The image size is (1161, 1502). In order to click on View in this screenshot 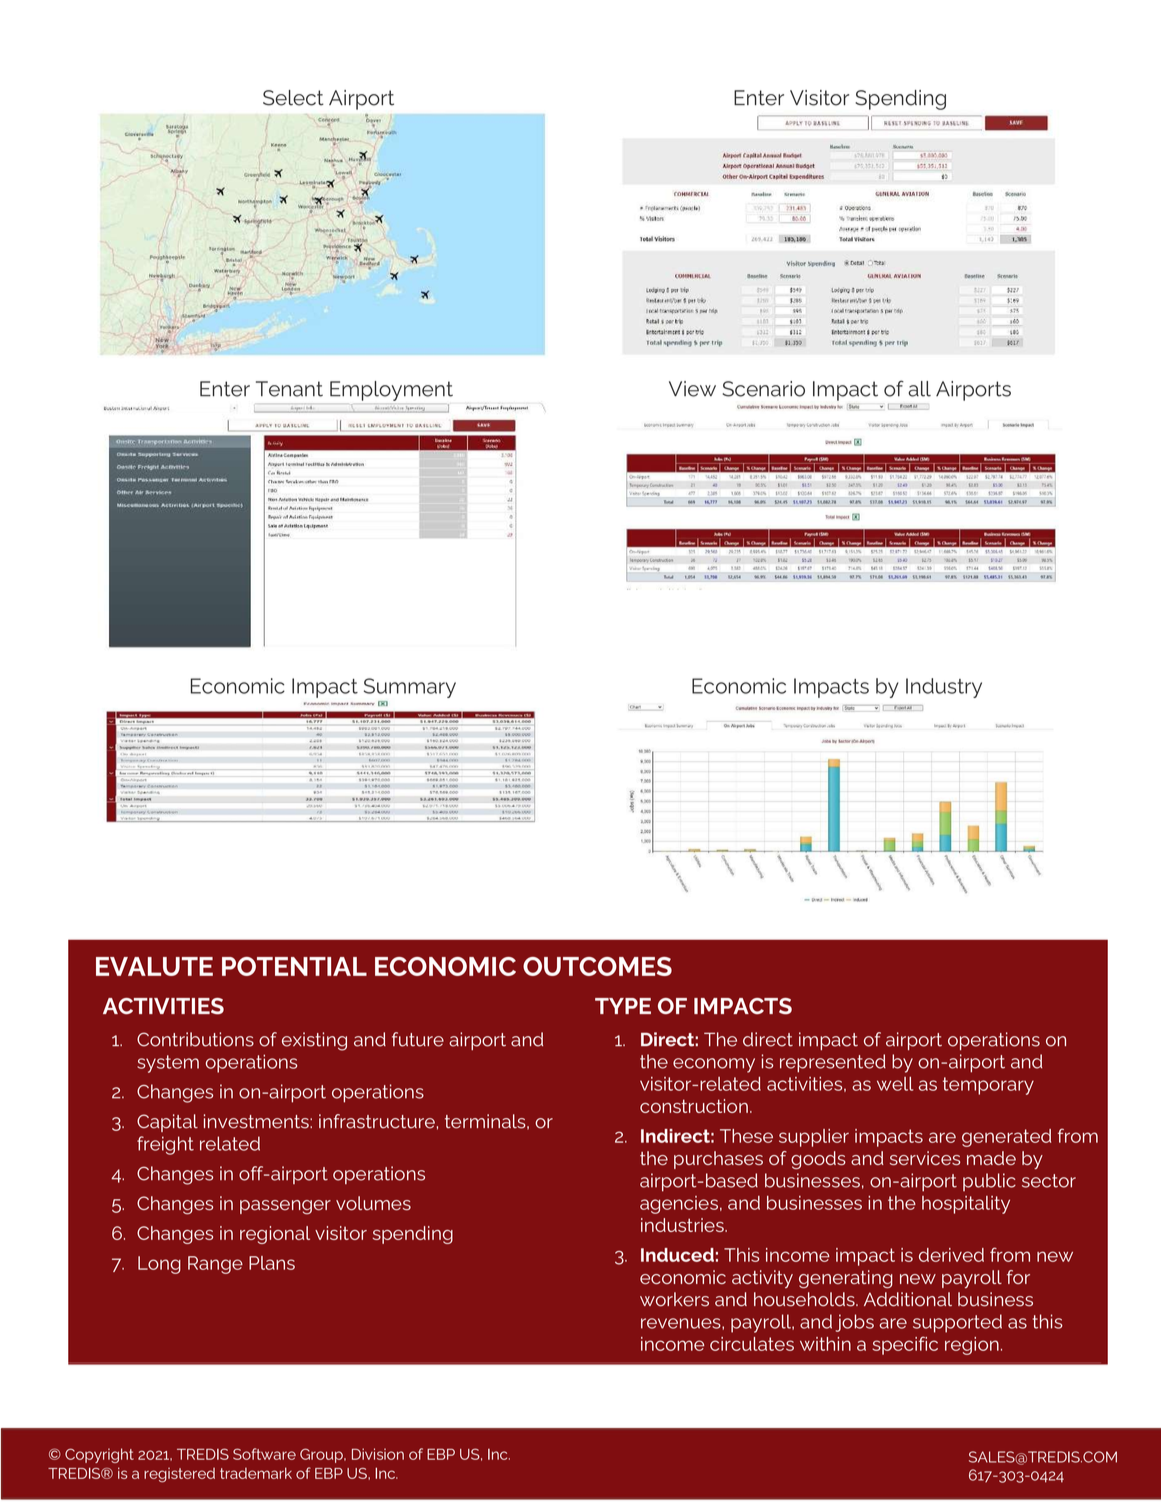, I will do `click(692, 389)`.
